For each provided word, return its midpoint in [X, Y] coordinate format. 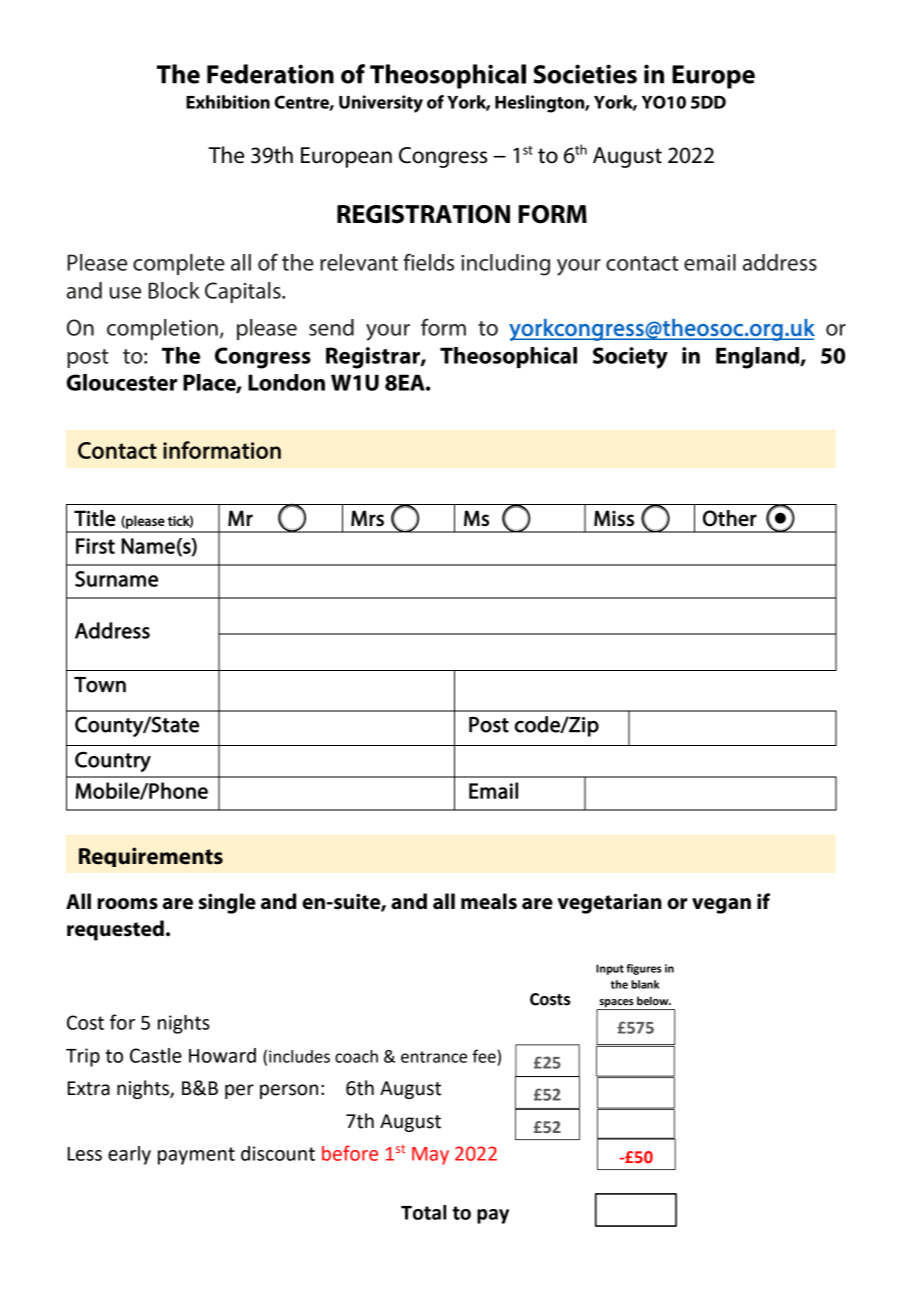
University [381, 104]
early [129, 1155]
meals [489, 901]
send [331, 327]
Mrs [367, 518]
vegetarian [609, 903]
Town [100, 685]
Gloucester [121, 382]
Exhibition [228, 102]
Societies [585, 74]
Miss [614, 518]
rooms [127, 904]
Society [630, 358]
